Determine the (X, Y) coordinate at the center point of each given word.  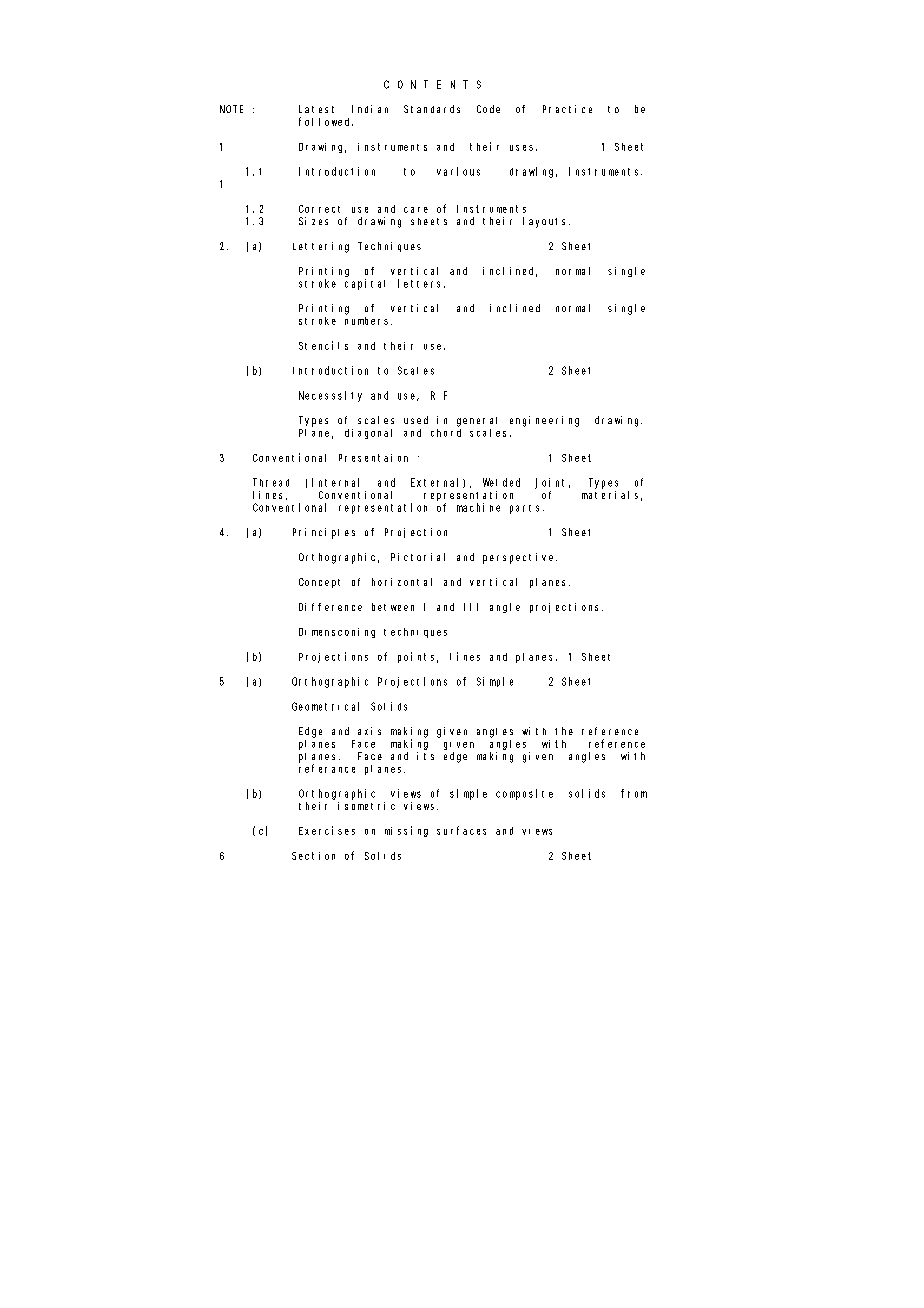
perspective (520, 558)
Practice (567, 109)
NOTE (231, 109)
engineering (544, 421)
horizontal (402, 582)
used (416, 420)
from (634, 793)
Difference (330, 607)
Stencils (323, 345)
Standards (432, 109)
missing (406, 831)
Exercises (327, 830)
